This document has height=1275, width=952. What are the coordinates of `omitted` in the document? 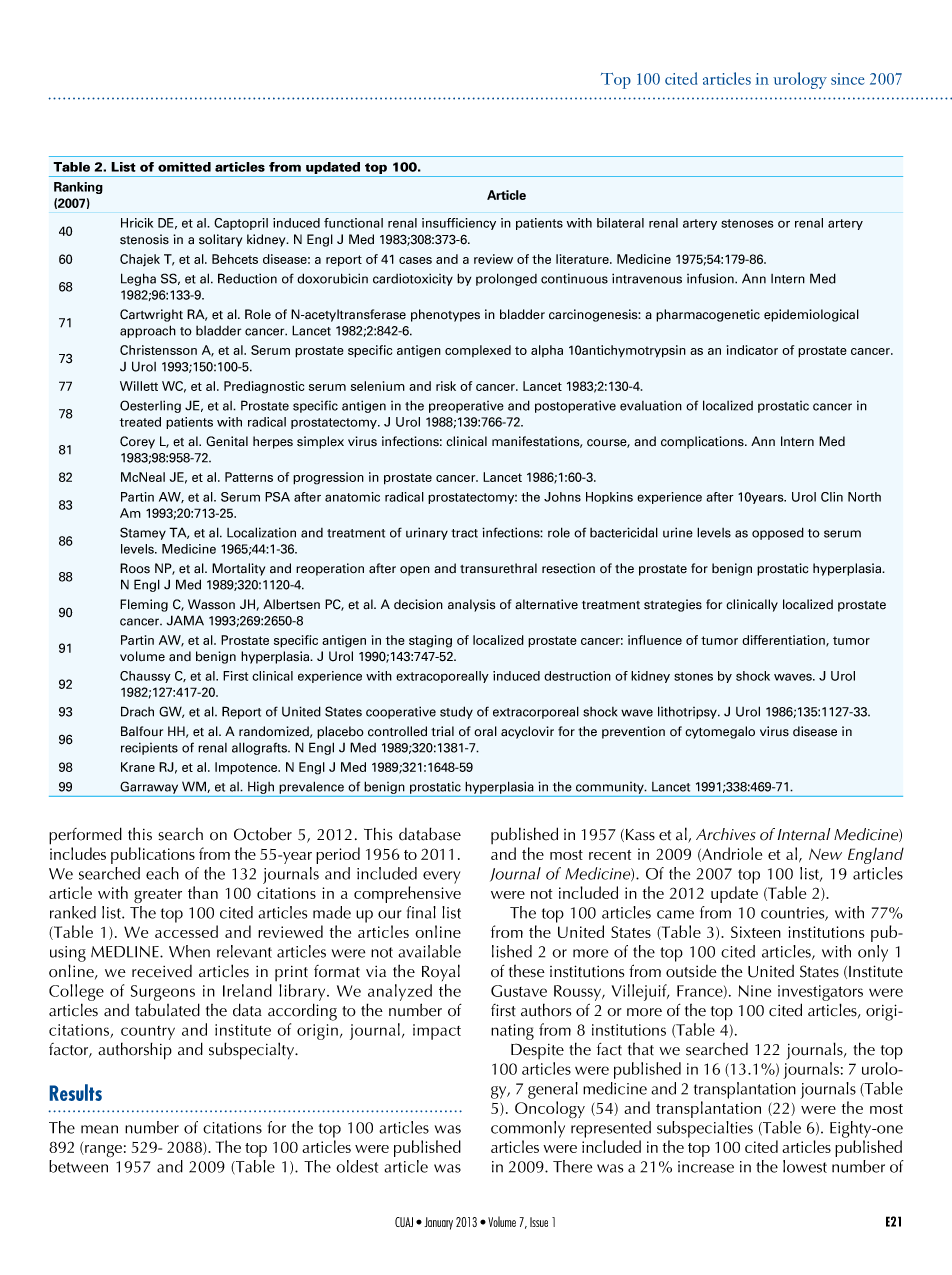 It's located at (184, 167).
